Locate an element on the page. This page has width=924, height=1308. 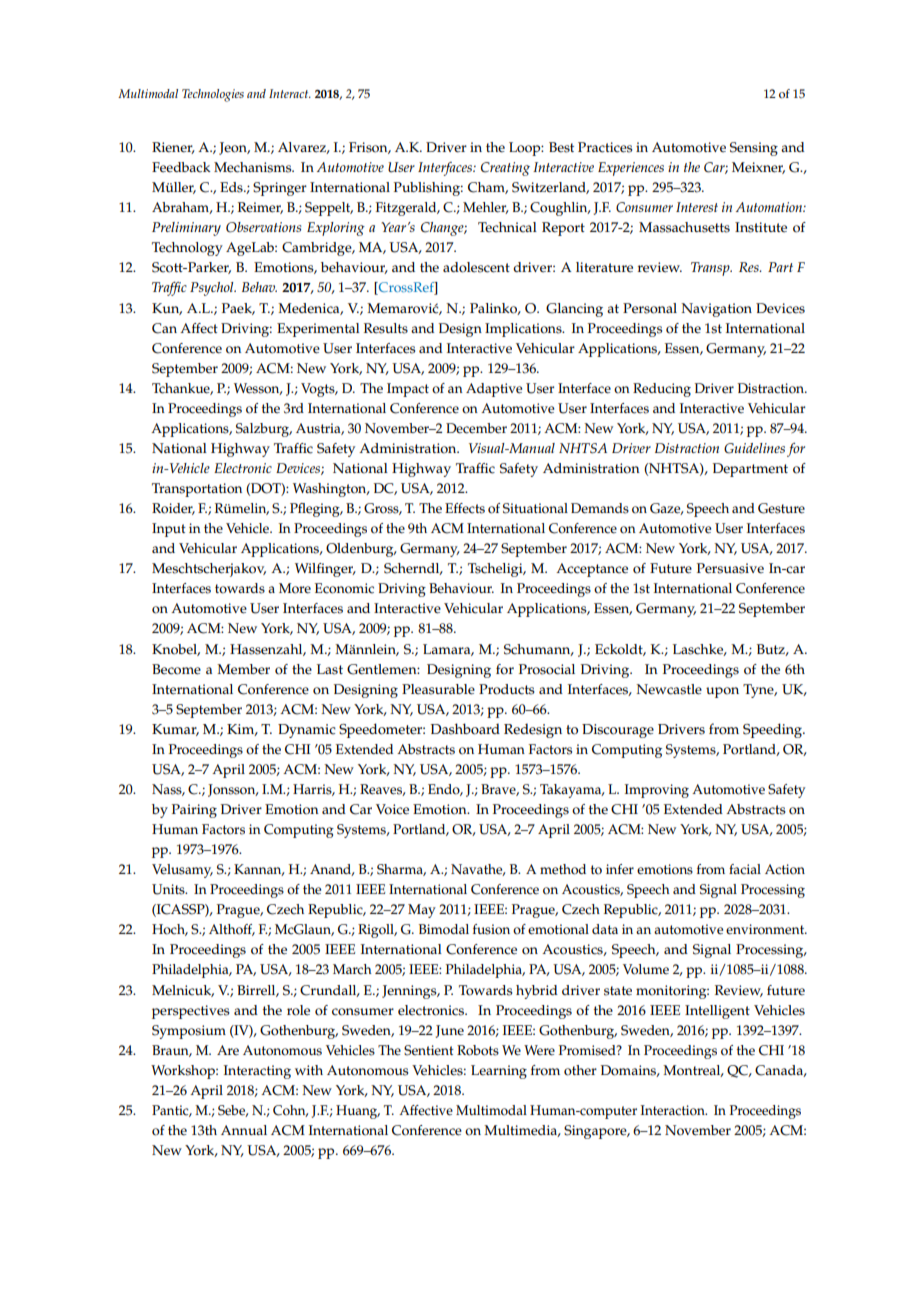
Annual is located at coordinates (244, 1130).
